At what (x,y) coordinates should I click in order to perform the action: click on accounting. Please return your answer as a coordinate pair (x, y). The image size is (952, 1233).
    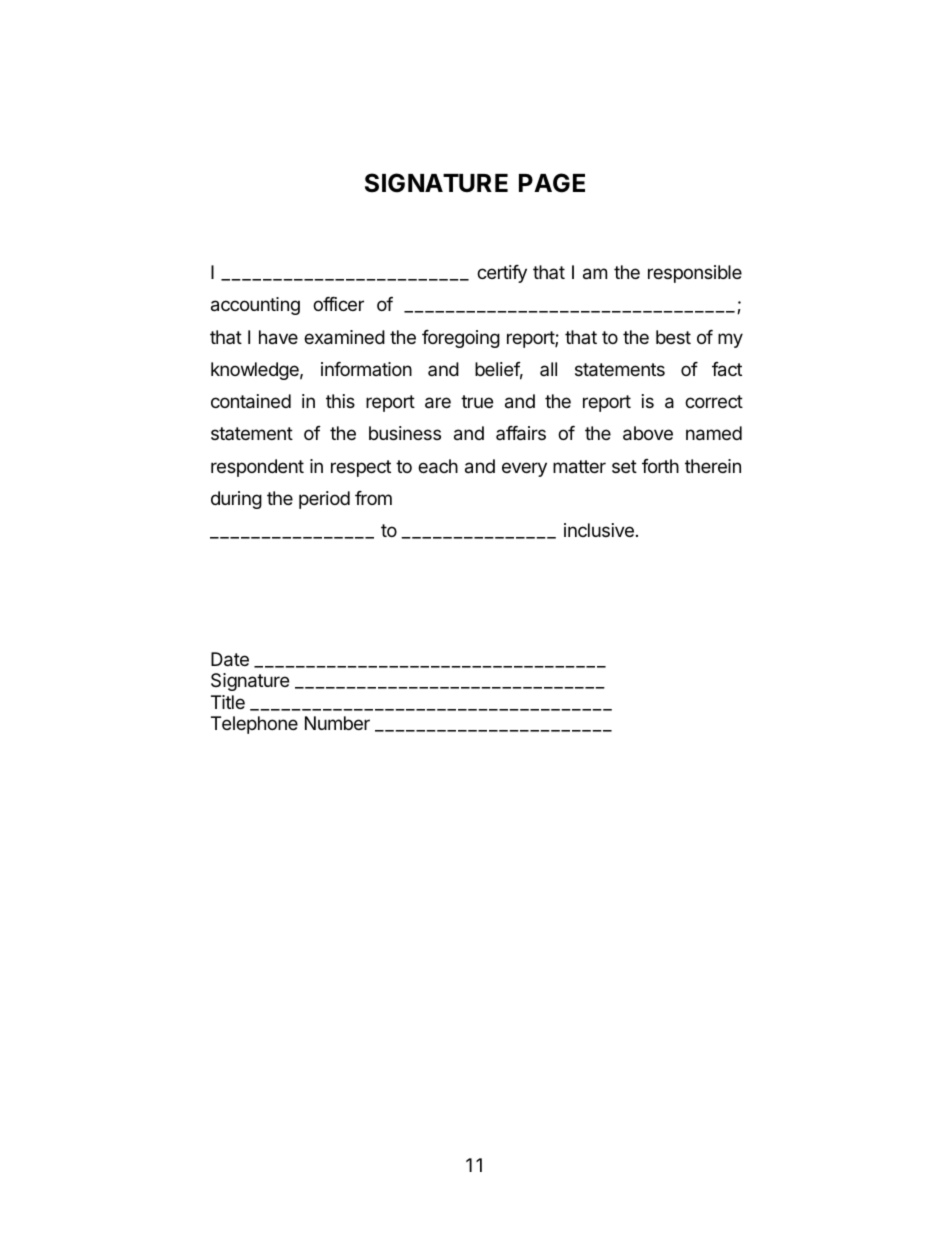
    Looking at the image, I should click on (255, 306).
